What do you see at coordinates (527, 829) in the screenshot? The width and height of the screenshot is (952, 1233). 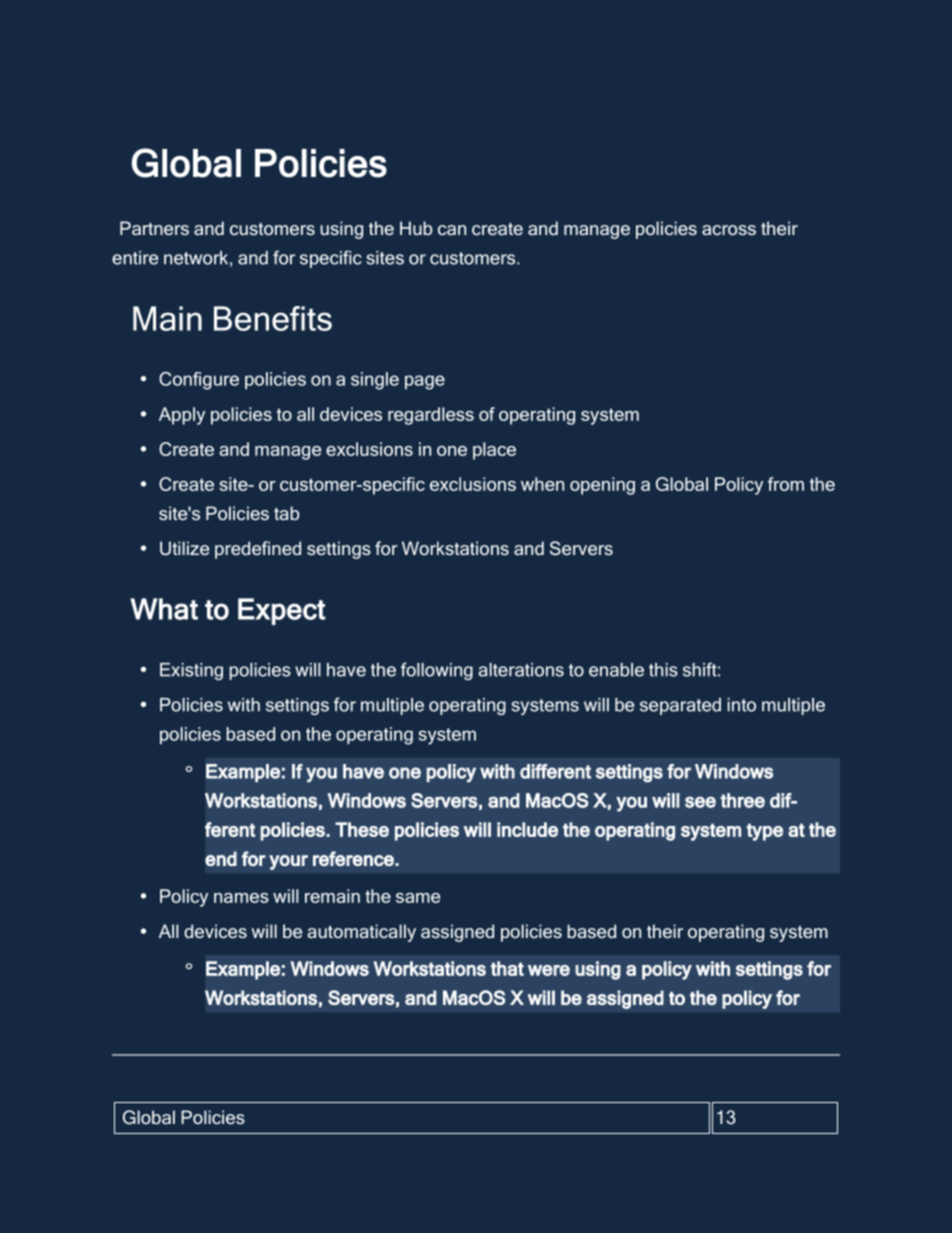 I see `include` at bounding box center [527, 829].
